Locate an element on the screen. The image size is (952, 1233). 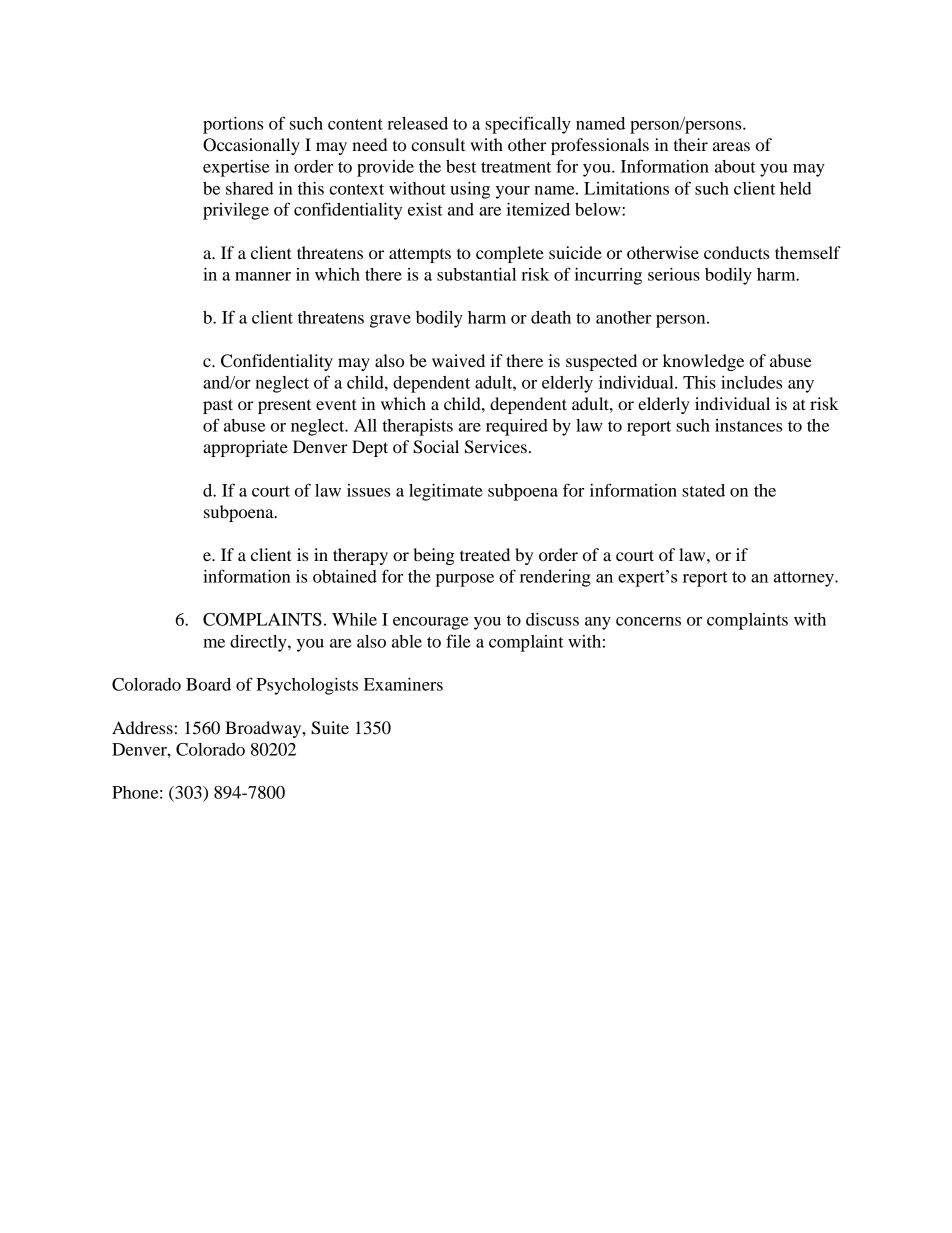
consult is located at coordinates (438, 144).
